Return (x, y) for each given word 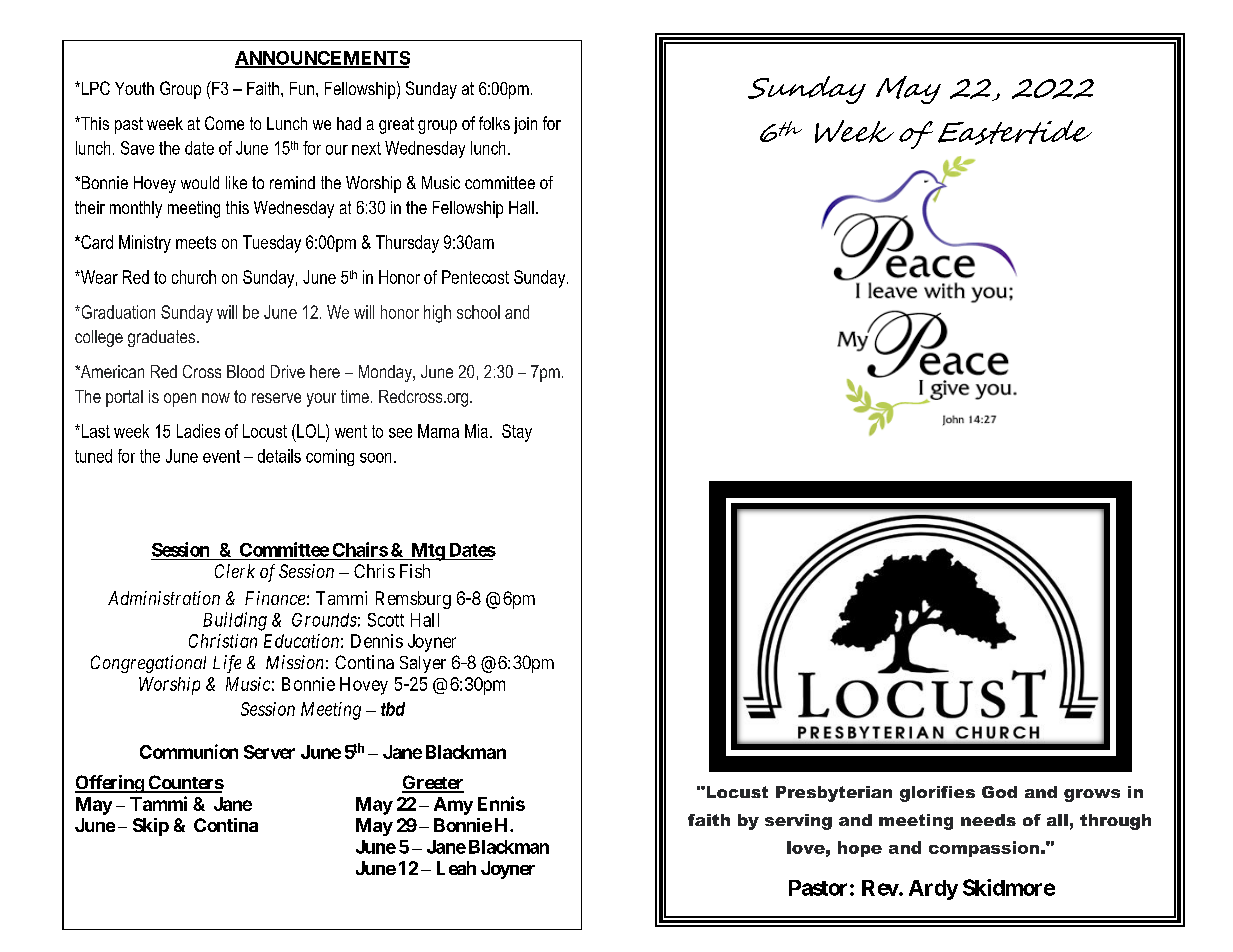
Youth (134, 88)
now (216, 398)
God (999, 792)
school (478, 312)
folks (494, 123)
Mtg (427, 552)
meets (196, 242)
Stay (517, 433)
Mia (476, 431)
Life (227, 664)
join (525, 125)
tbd (393, 709)
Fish (415, 571)
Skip (151, 827)
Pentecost (475, 277)
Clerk (235, 571)
